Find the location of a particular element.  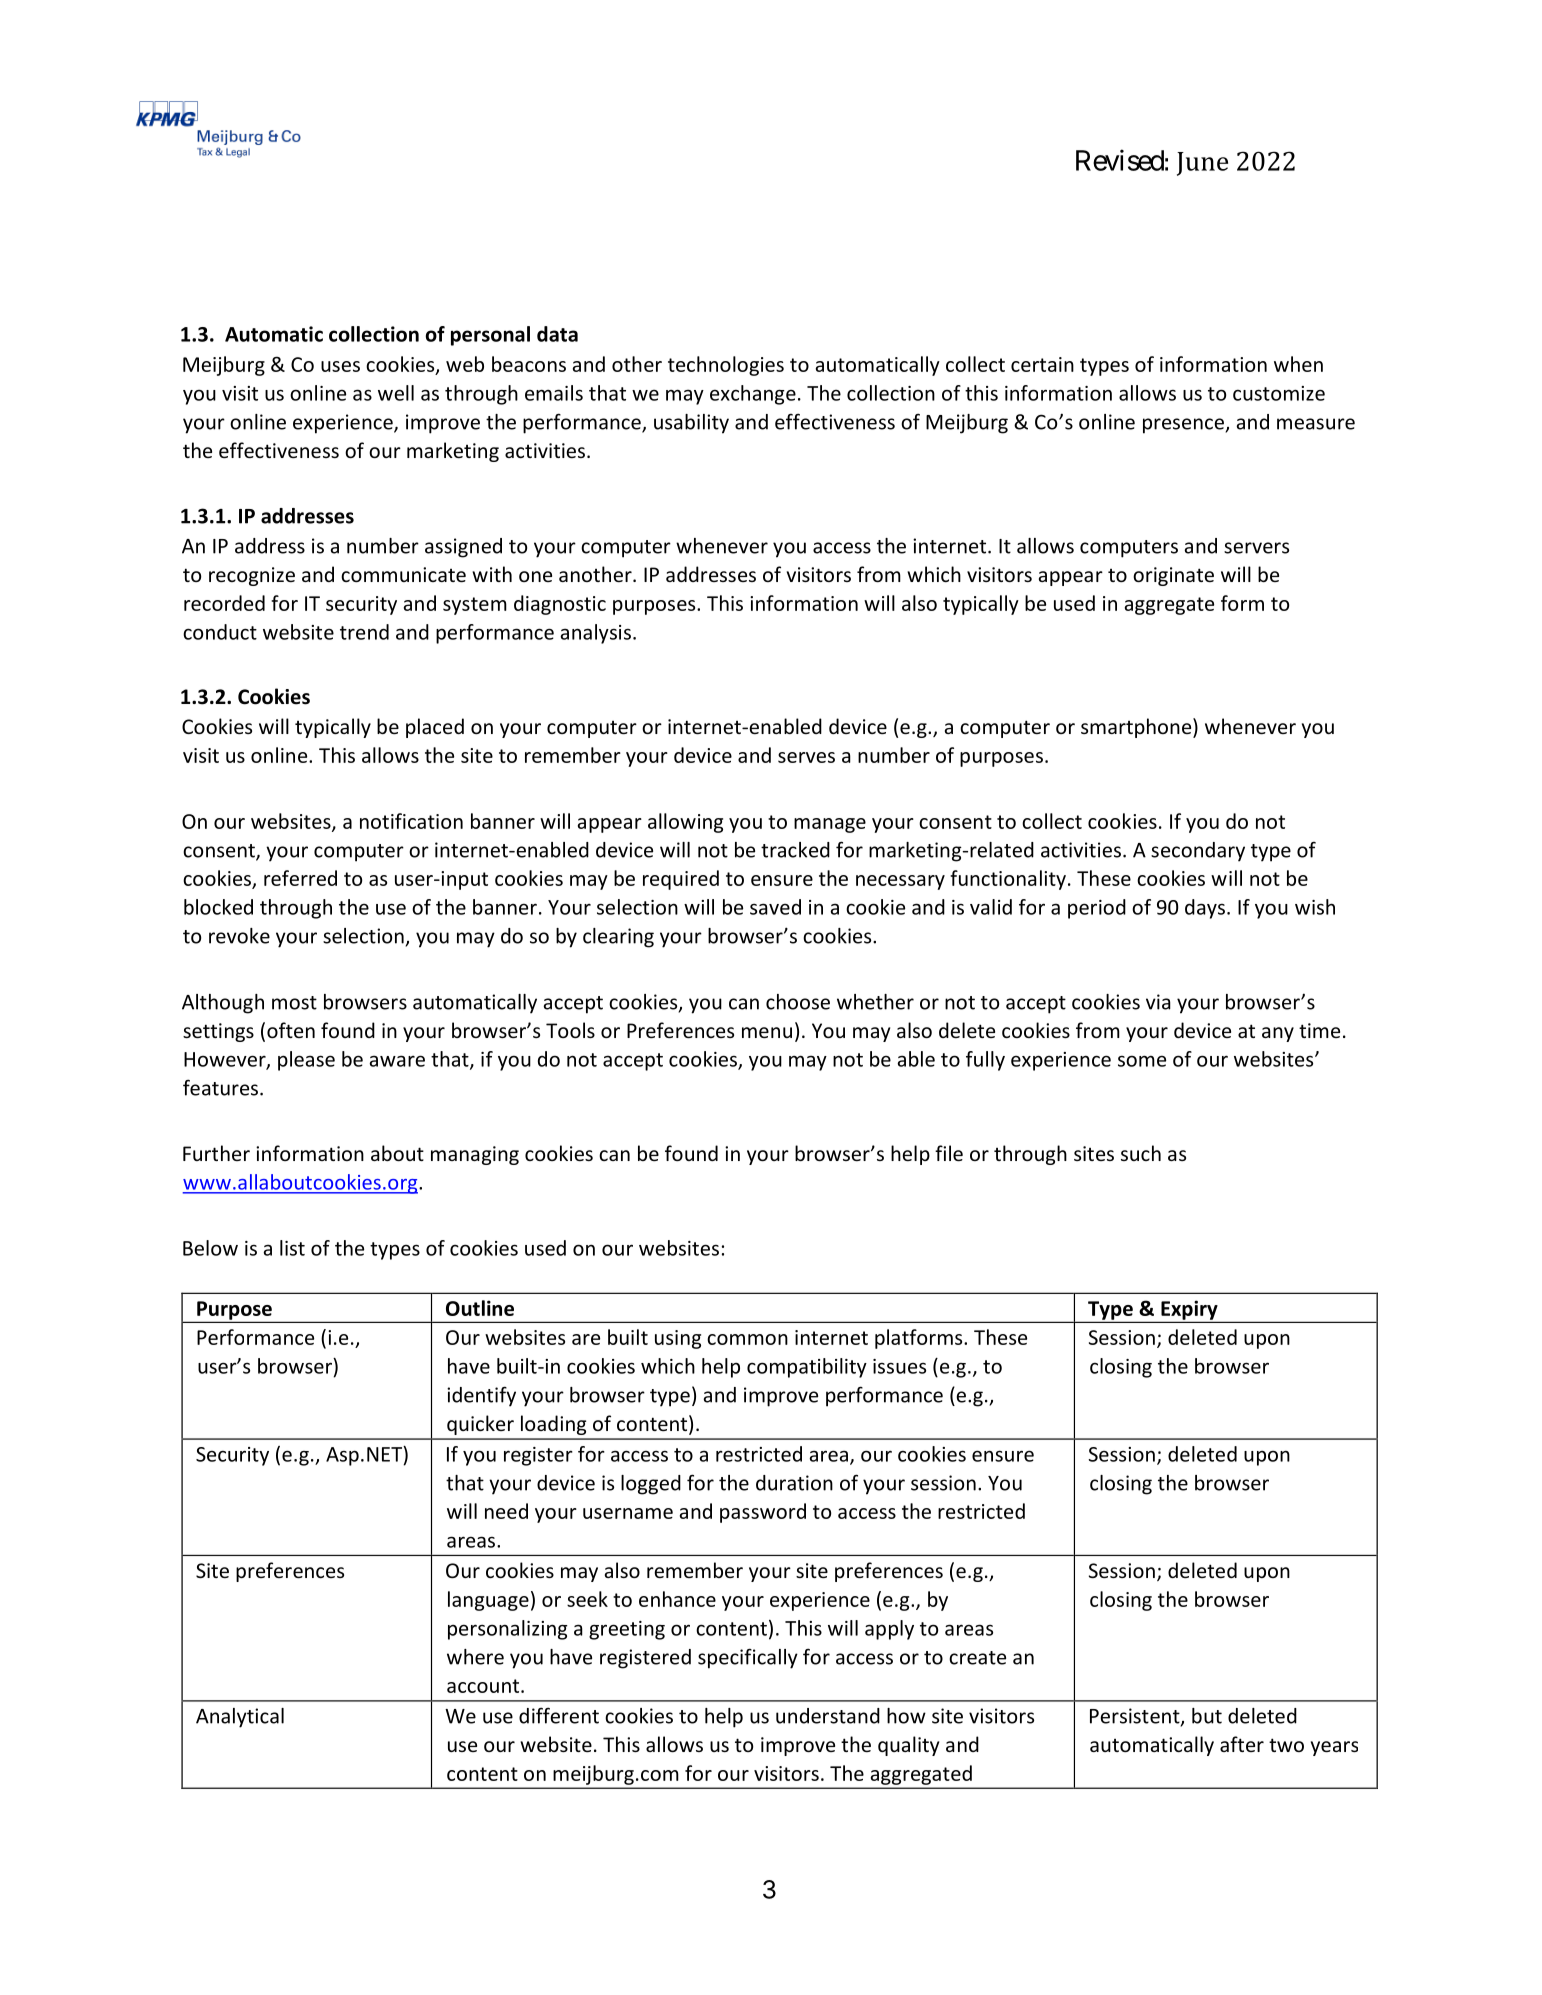

understand is located at coordinates (828, 1716).
